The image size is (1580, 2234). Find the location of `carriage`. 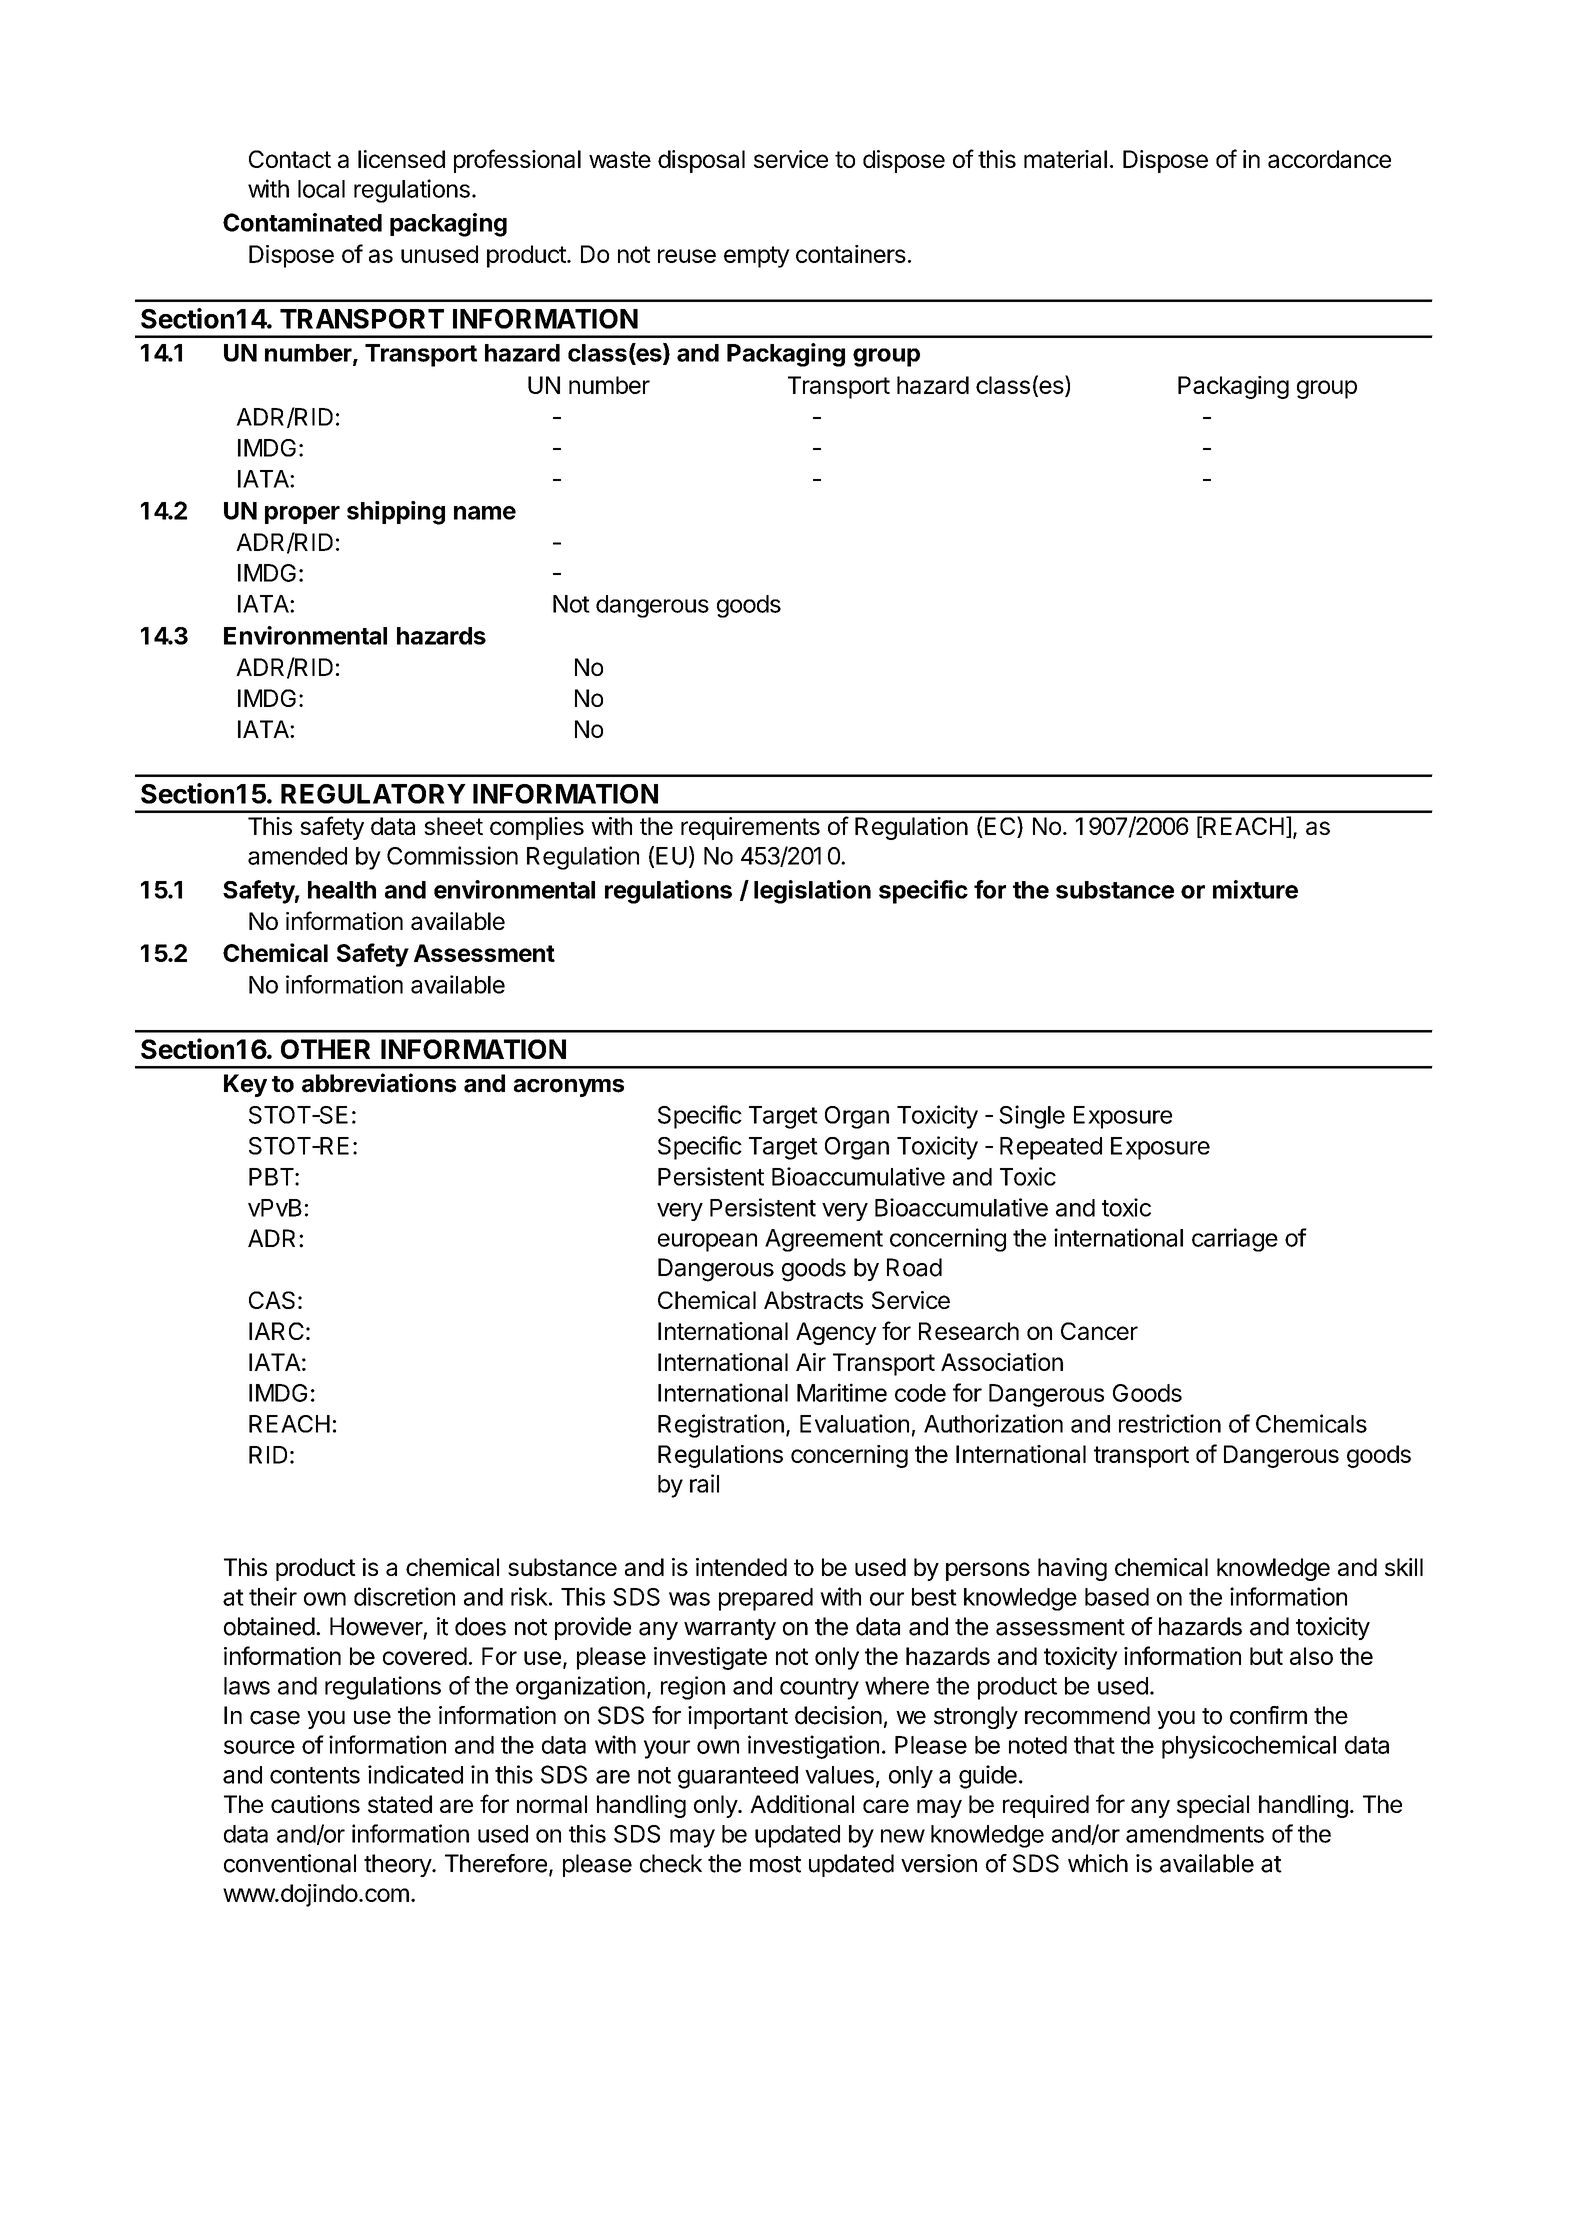

carriage is located at coordinates (1235, 1240).
